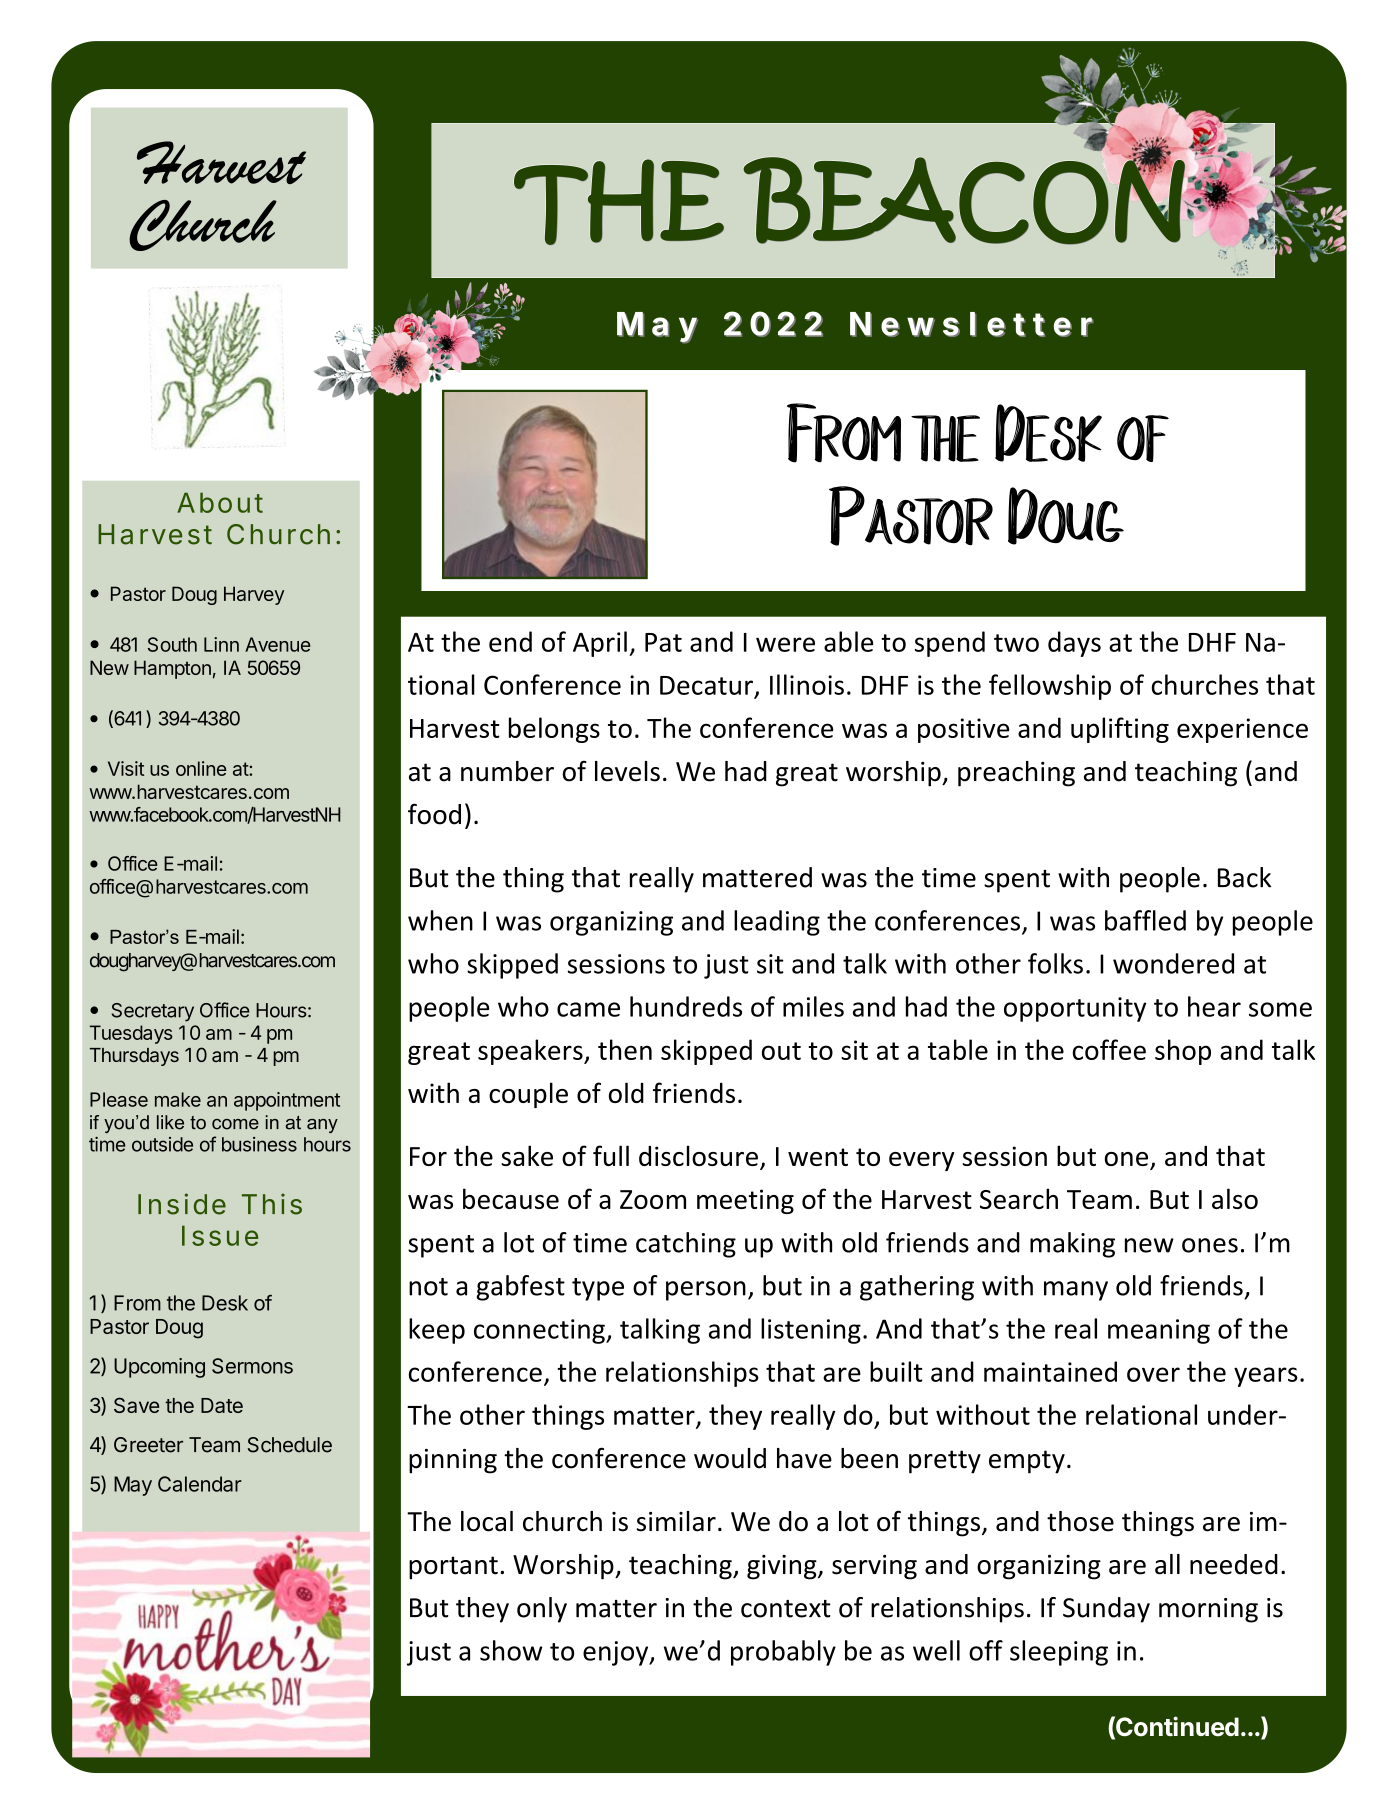  Describe the element at coordinates (511, 1650) in the page. I see `show` at that location.
